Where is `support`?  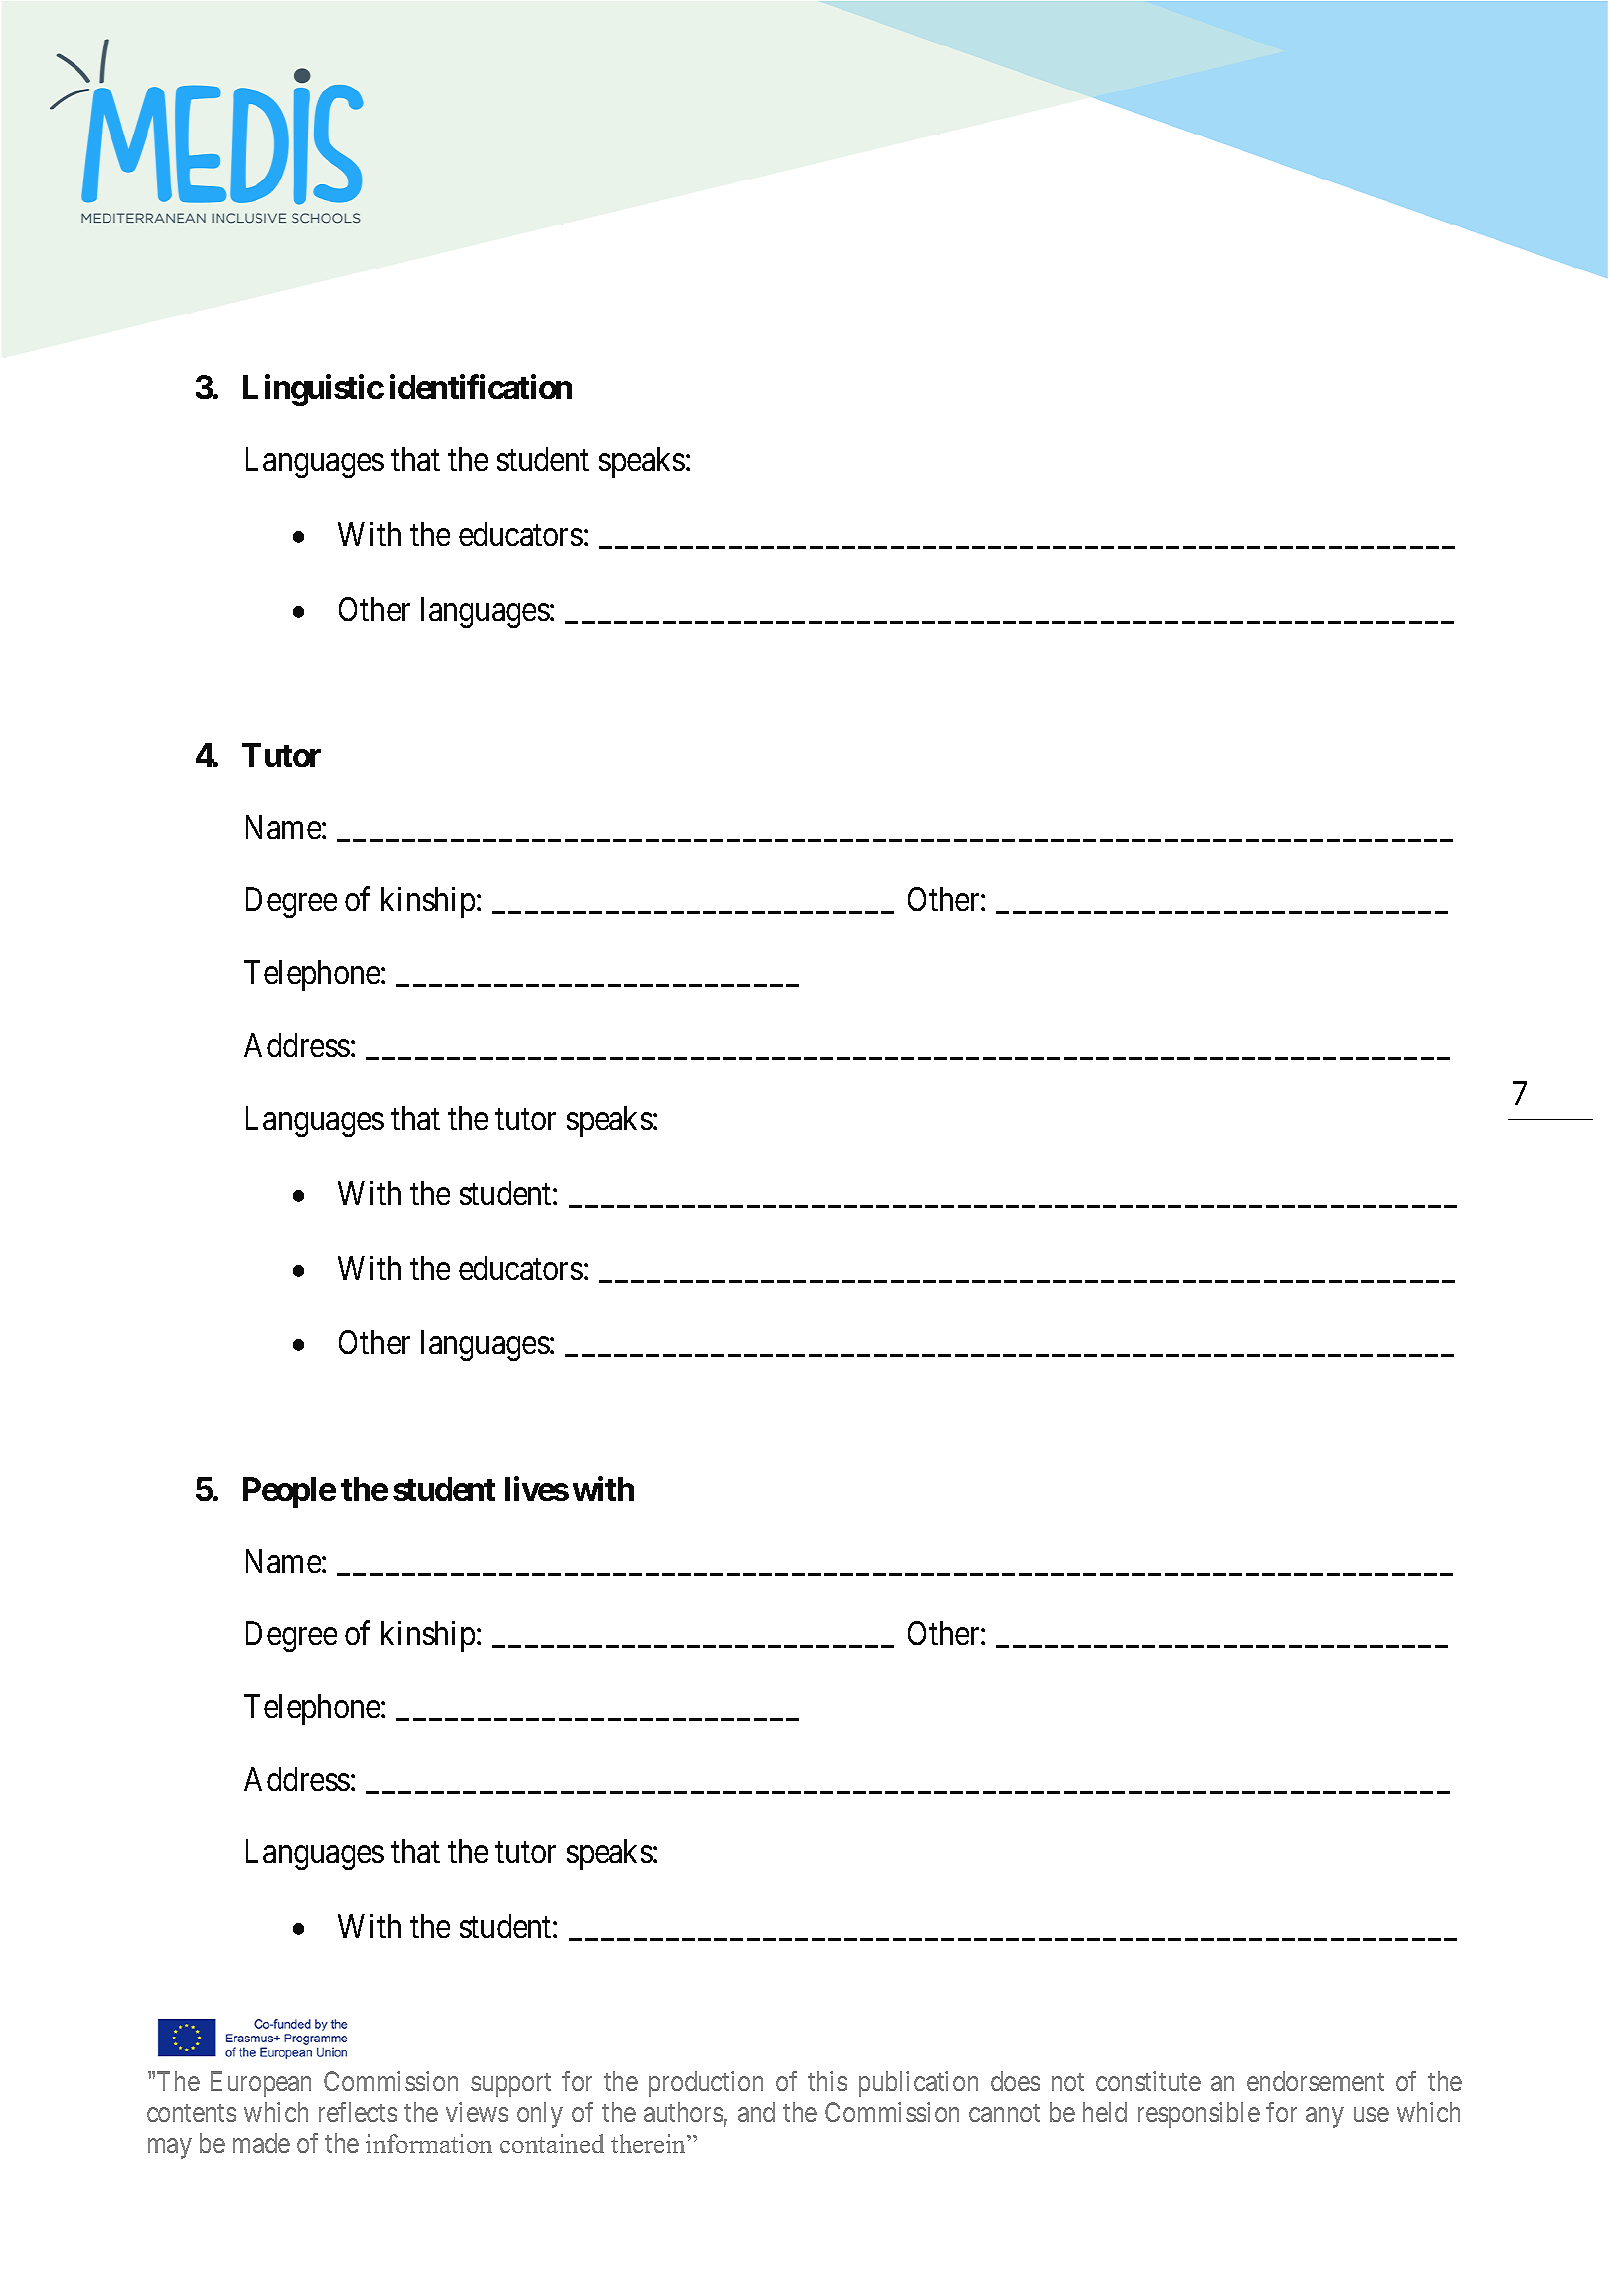 support is located at coordinates (511, 2085).
